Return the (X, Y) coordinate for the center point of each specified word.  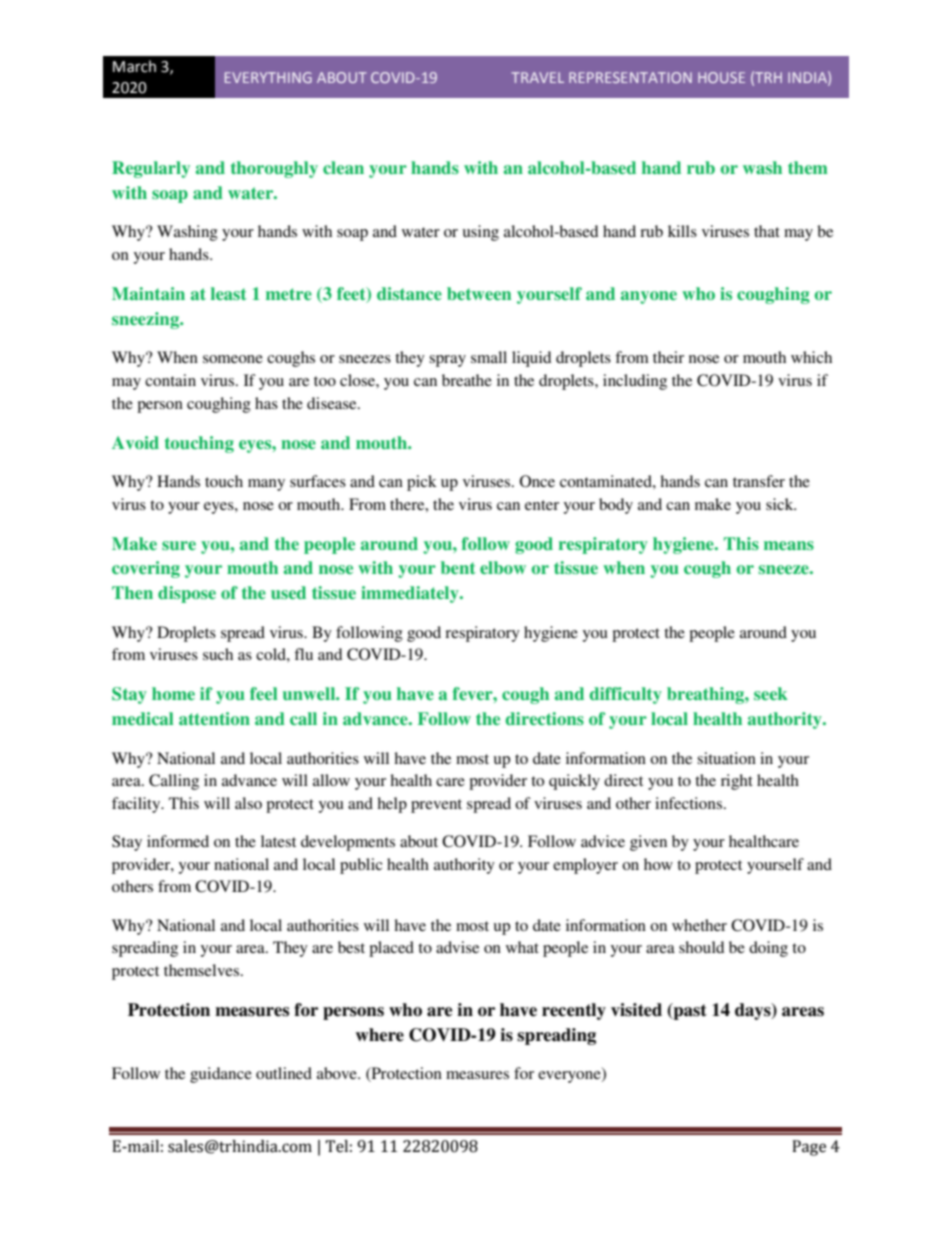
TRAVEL (537, 77)
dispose (187, 594)
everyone (570, 1077)
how (658, 864)
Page (809, 1148)
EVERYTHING (268, 77)
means (789, 545)
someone (233, 359)
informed (178, 841)
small (489, 357)
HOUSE (721, 77)
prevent (436, 806)
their (668, 357)
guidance (221, 1075)
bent (458, 567)
